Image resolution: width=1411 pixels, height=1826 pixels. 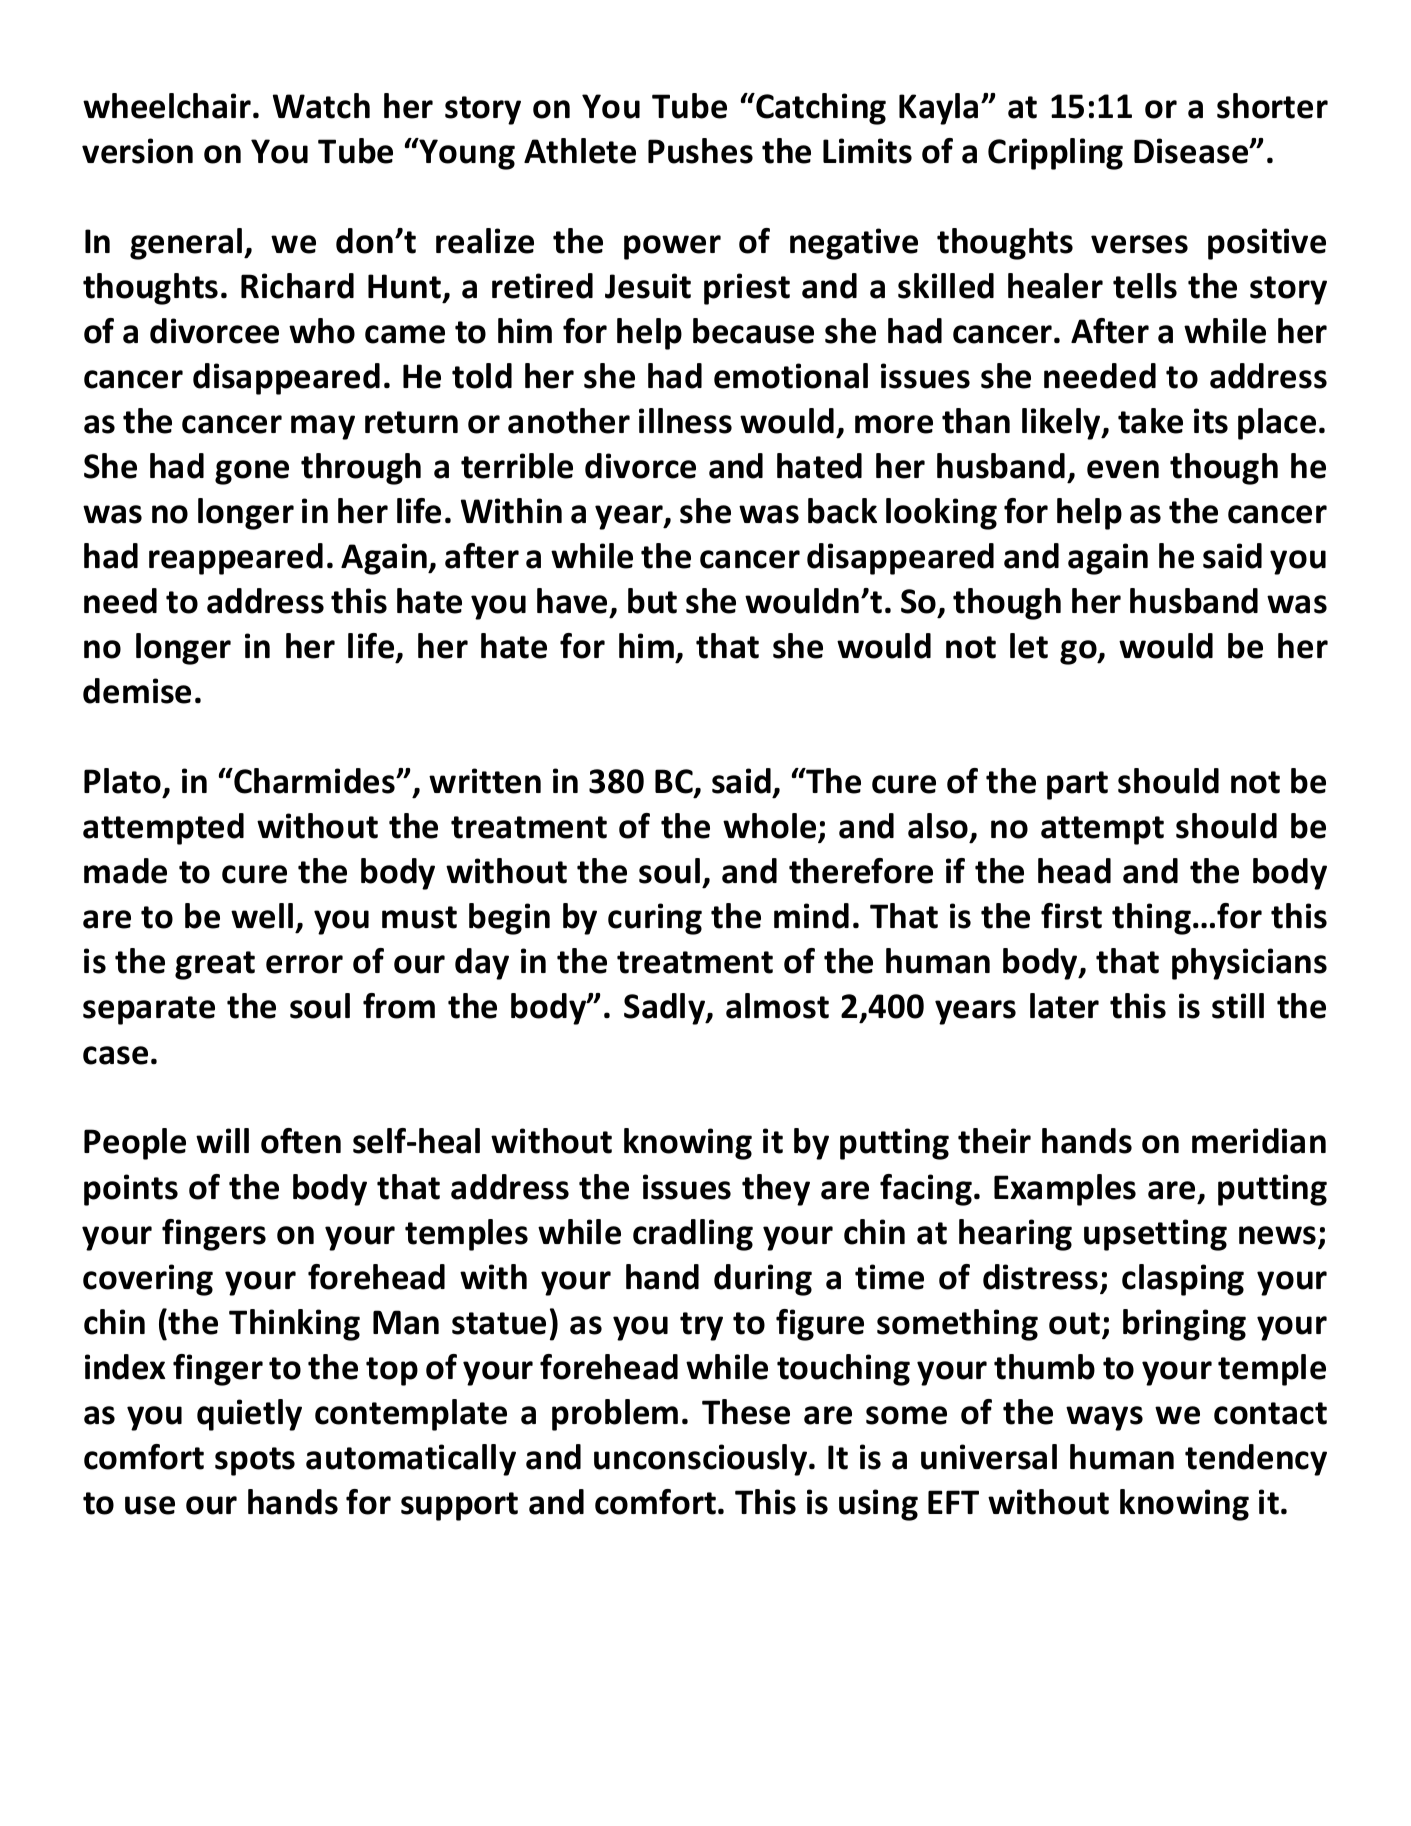 I want to click on later, so click(x=1064, y=1006).
